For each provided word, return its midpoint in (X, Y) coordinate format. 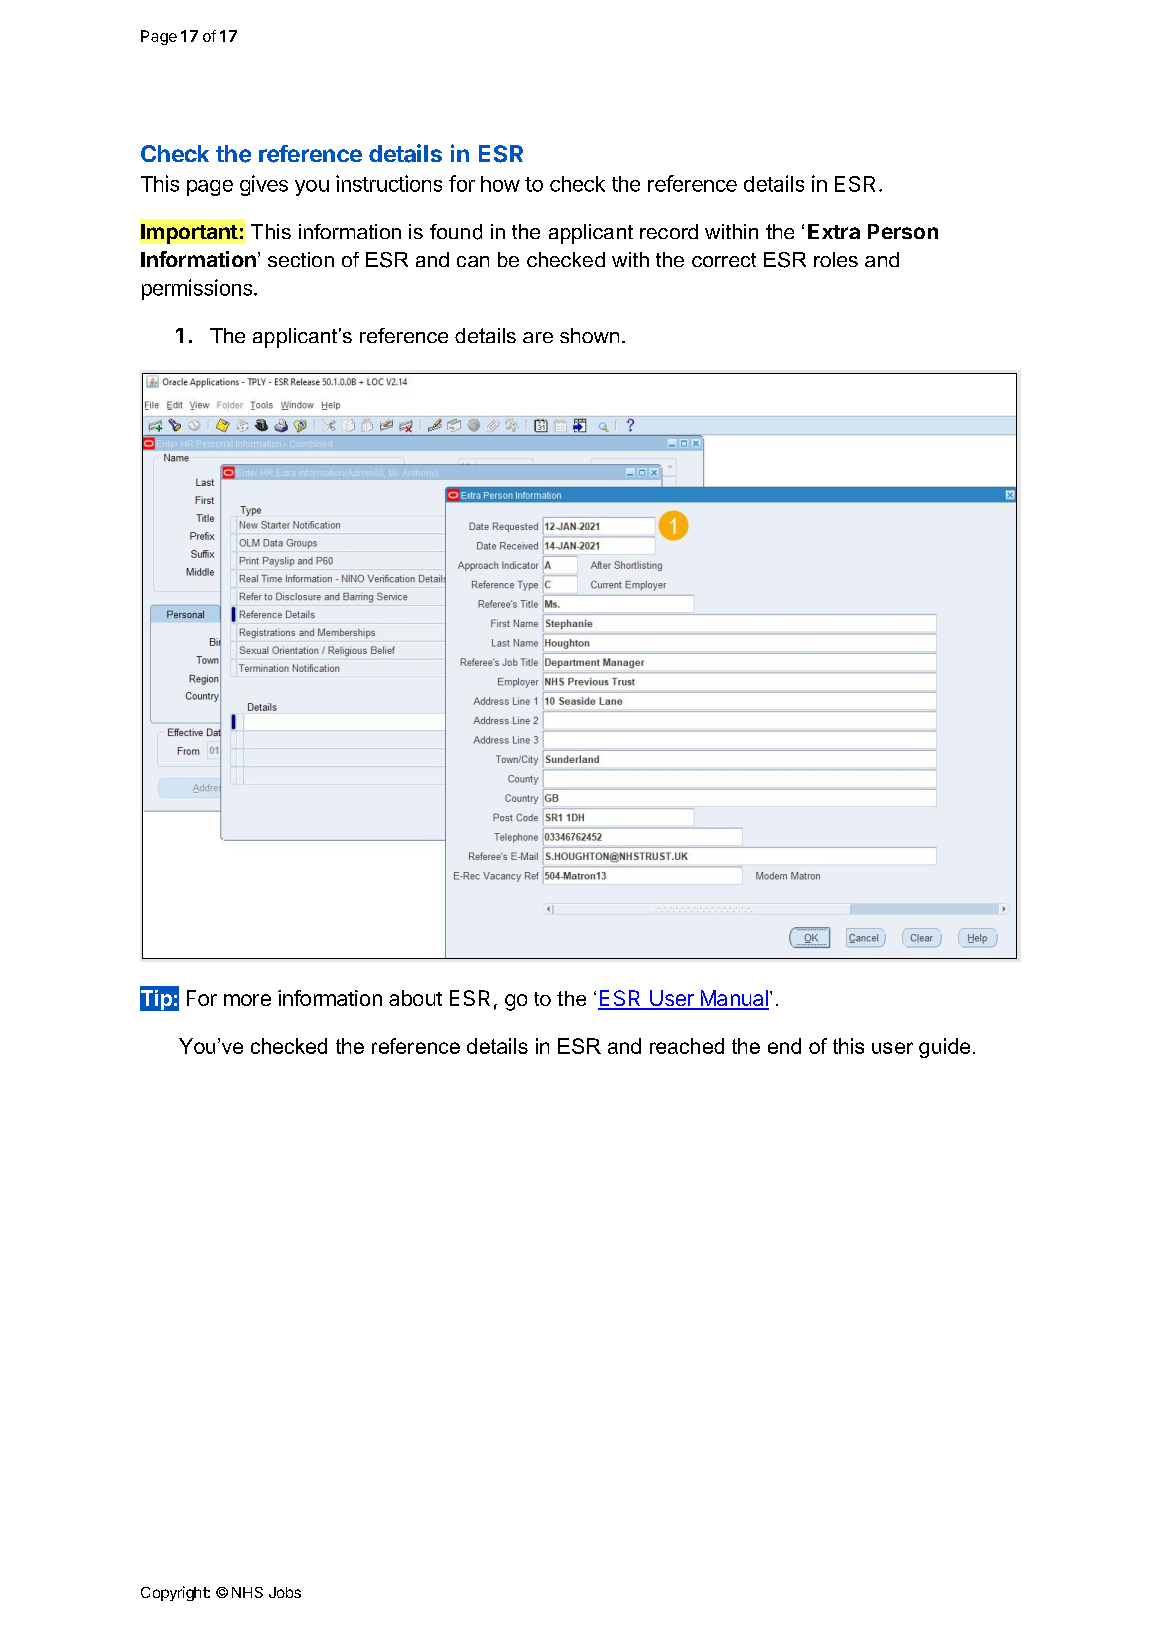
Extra (834, 231)
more (247, 1000)
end (784, 1046)
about (415, 998)
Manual (733, 999)
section (301, 259)
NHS (247, 1592)
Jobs (285, 1592)
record (669, 231)
